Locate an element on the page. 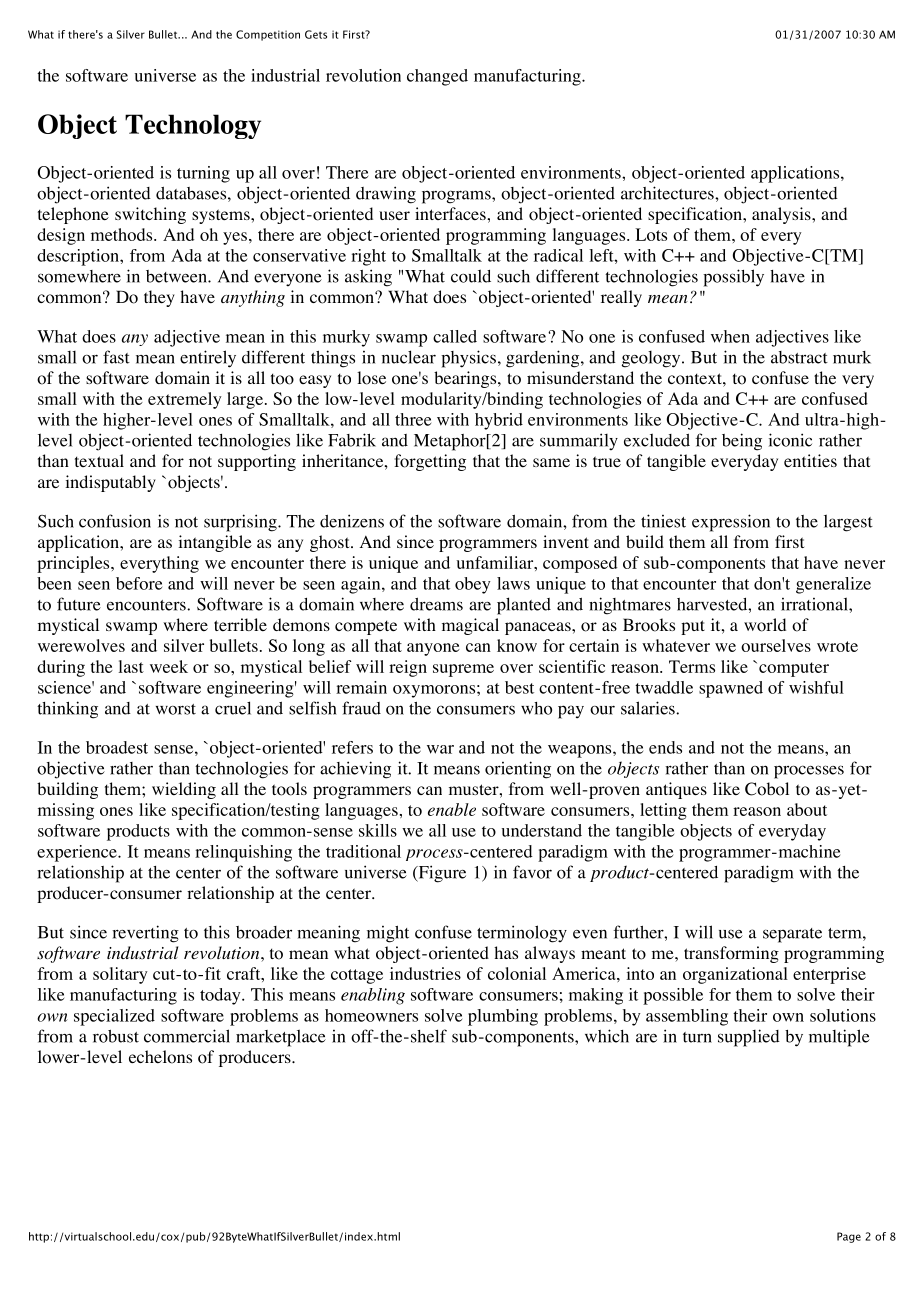  Page is located at coordinates (849, 1237).
